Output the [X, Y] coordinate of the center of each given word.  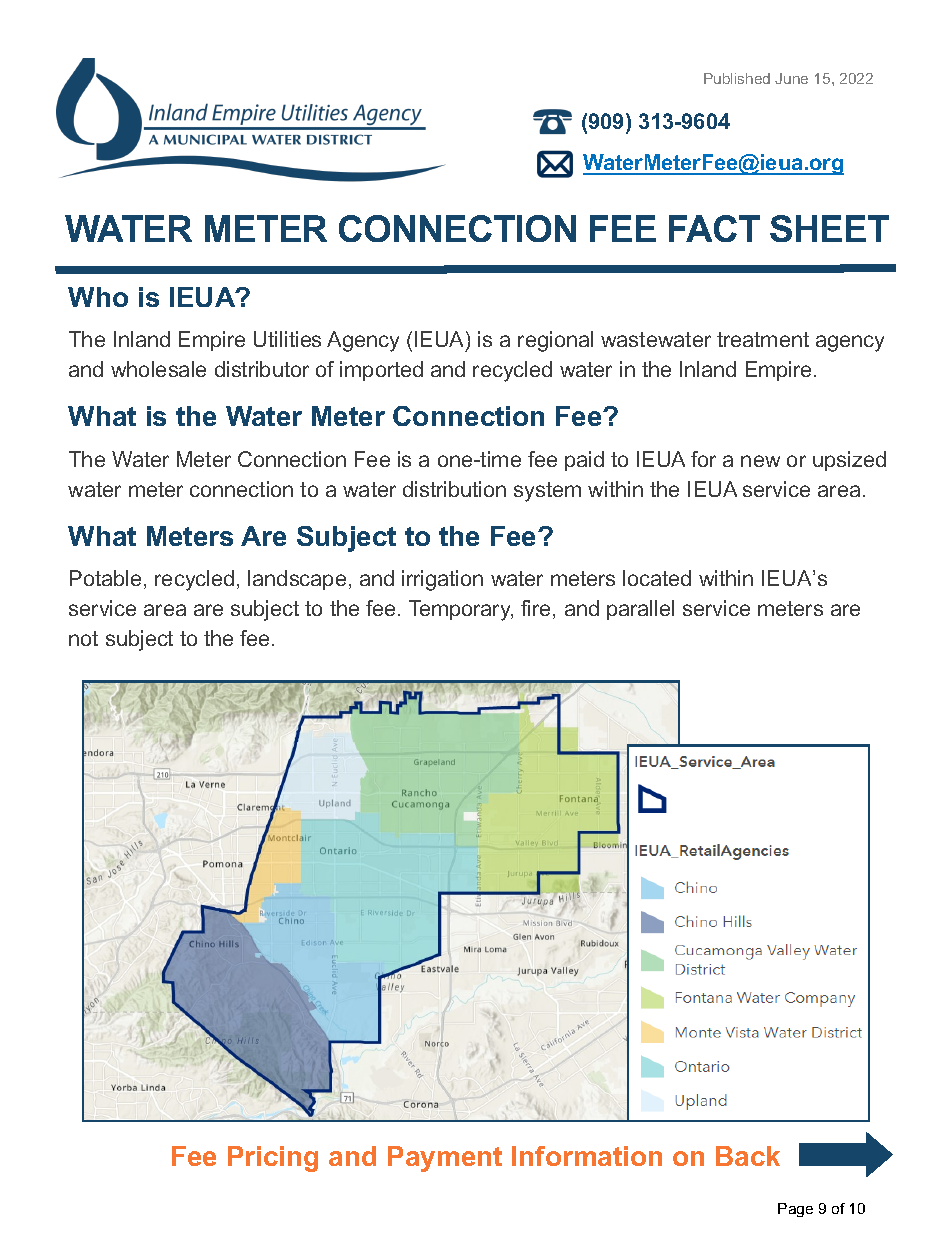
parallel [640, 610]
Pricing [273, 1159]
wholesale [158, 369]
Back [748, 1156]
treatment [763, 339]
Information [587, 1156]
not [83, 638]
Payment [445, 1159]
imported [381, 371]
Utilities [287, 339]
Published [737, 78]
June [791, 78]
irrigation [442, 580]
